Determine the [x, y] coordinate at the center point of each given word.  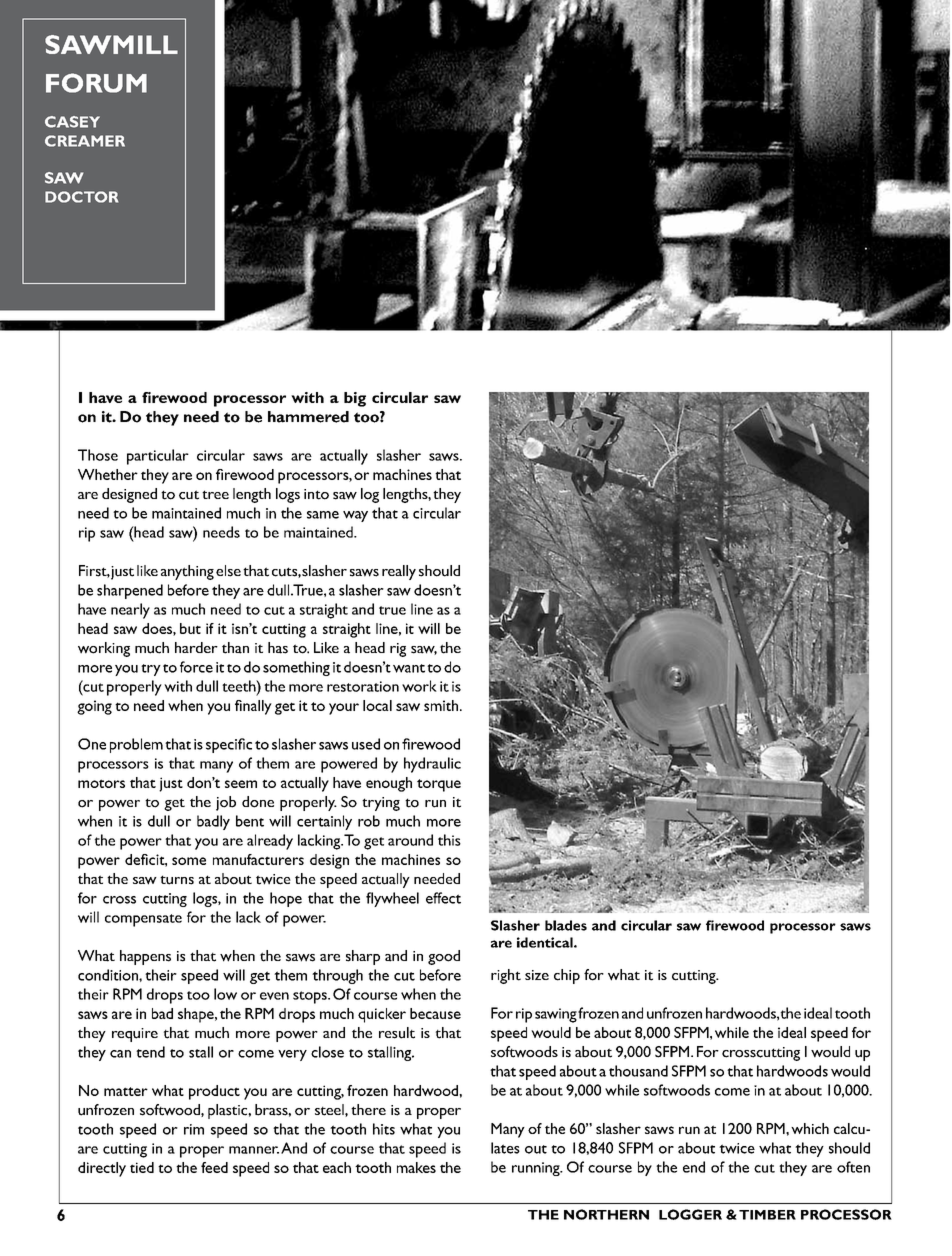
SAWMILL [111, 44]
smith [442, 705]
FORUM [96, 83]
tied [142, 1167]
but [190, 628]
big [355, 399]
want [409, 668]
